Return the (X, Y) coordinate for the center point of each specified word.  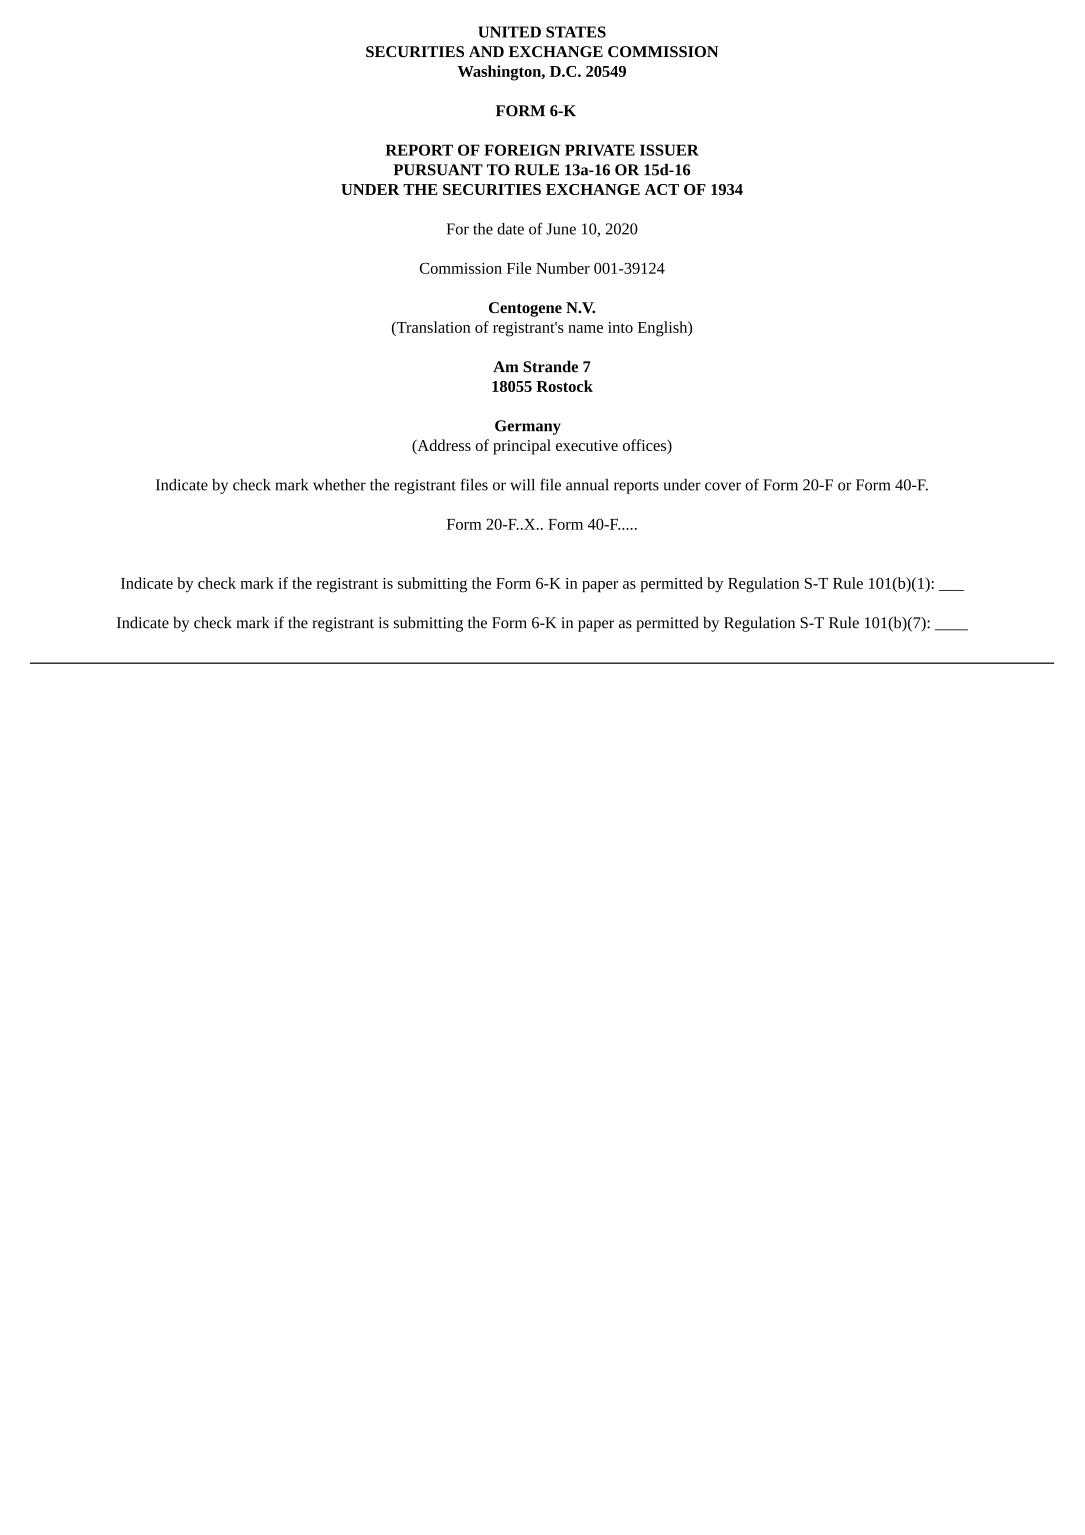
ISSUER (669, 150)
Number (563, 268)
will (522, 485)
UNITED (509, 32)
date (510, 229)
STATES (576, 32)
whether (339, 485)
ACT (662, 189)
